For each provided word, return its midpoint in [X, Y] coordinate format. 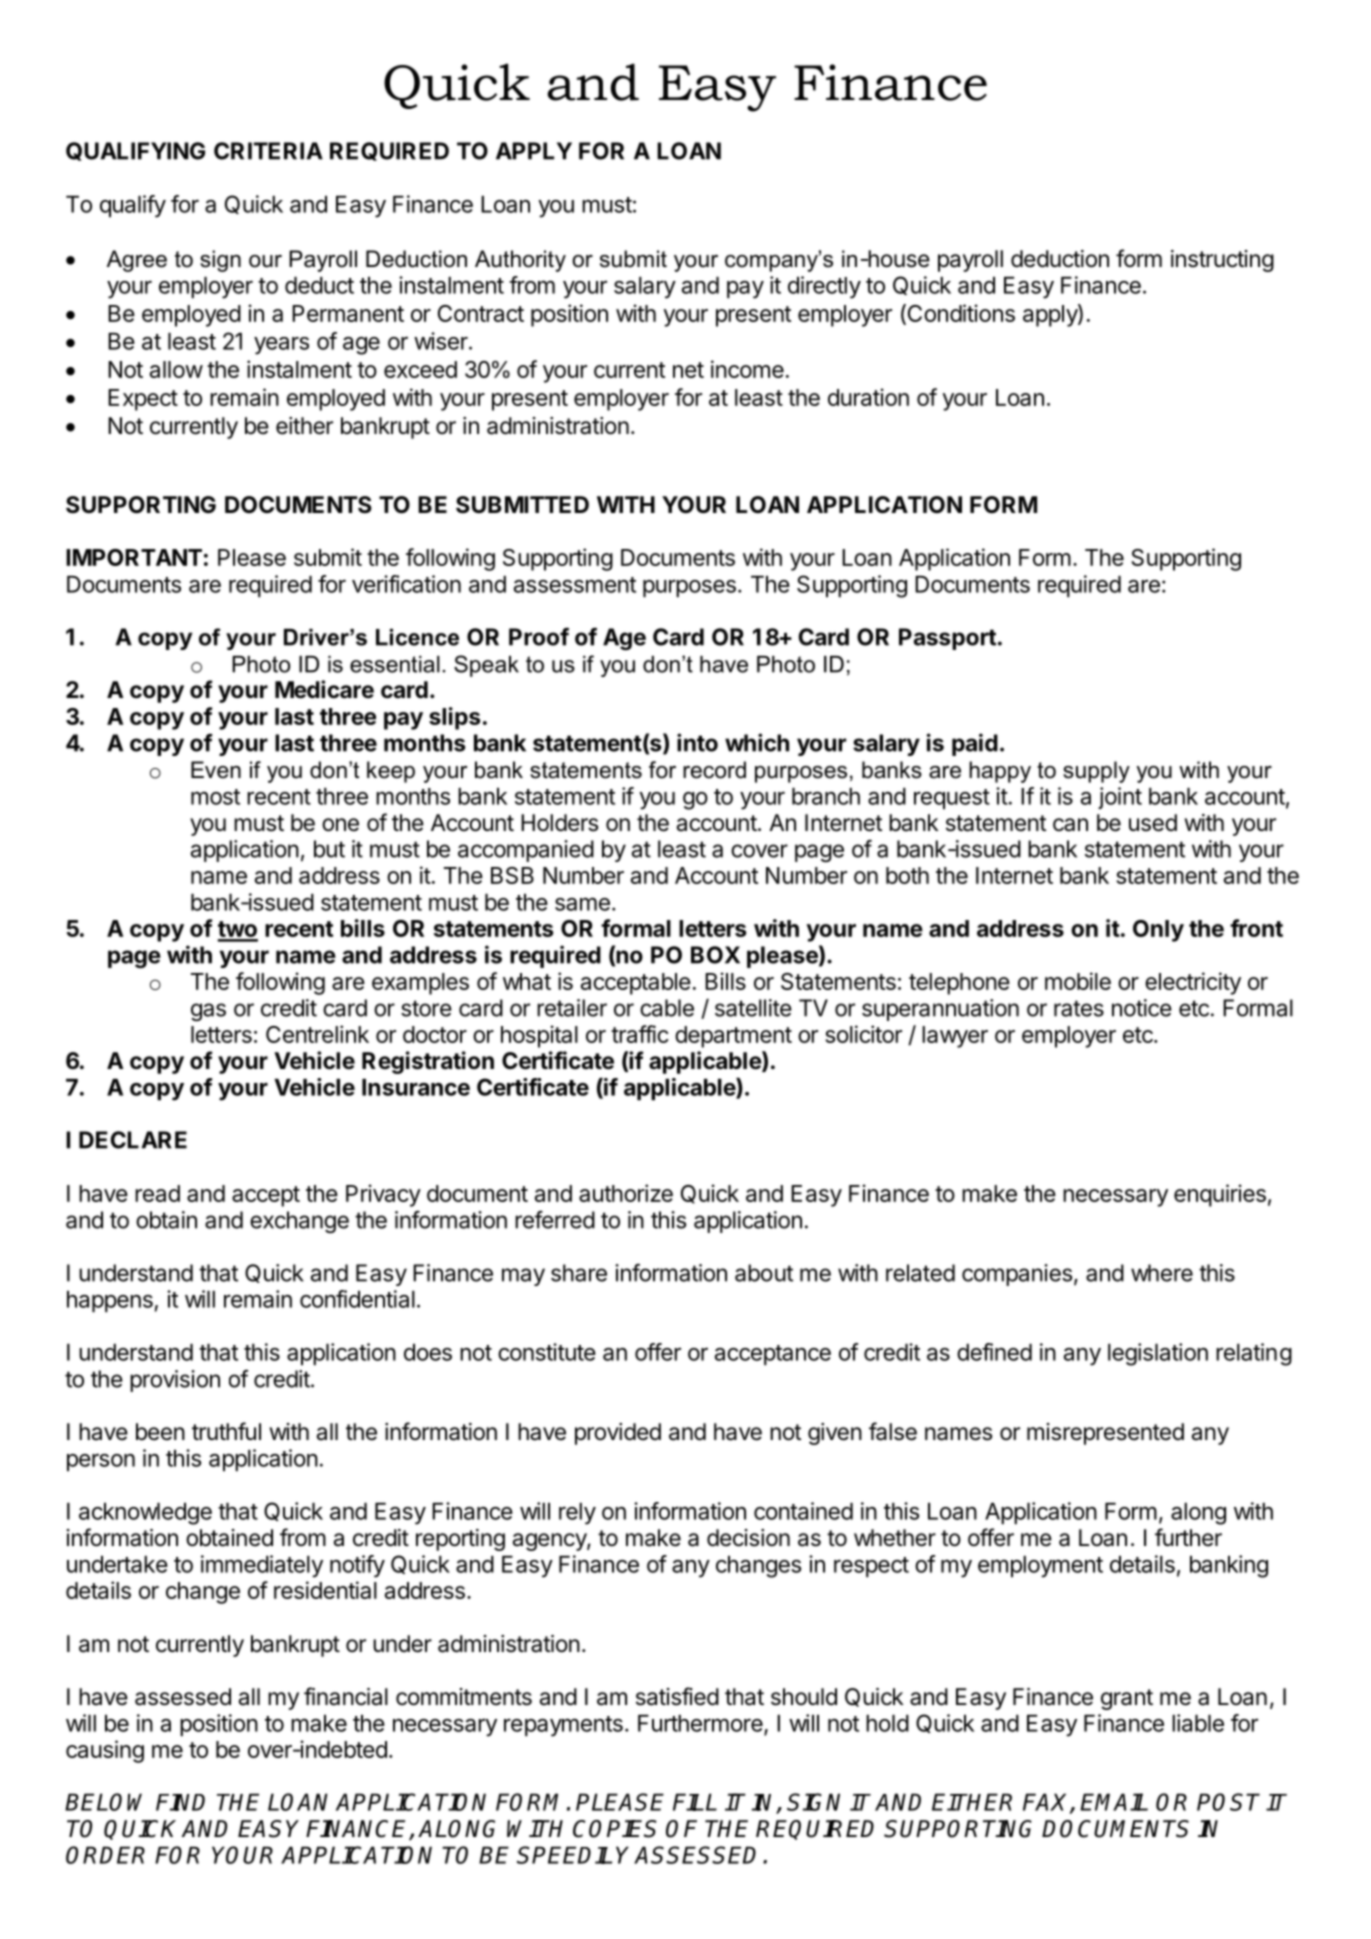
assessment [575, 585]
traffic [640, 1034]
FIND [180, 1802]
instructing [1222, 261]
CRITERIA [268, 151]
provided [618, 1434]
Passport [947, 639]
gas [208, 1012]
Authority [520, 261]
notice [1142, 1008]
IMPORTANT [134, 557]
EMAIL [1114, 1802]
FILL [695, 1802]
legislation [1158, 1354]
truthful [226, 1431]
